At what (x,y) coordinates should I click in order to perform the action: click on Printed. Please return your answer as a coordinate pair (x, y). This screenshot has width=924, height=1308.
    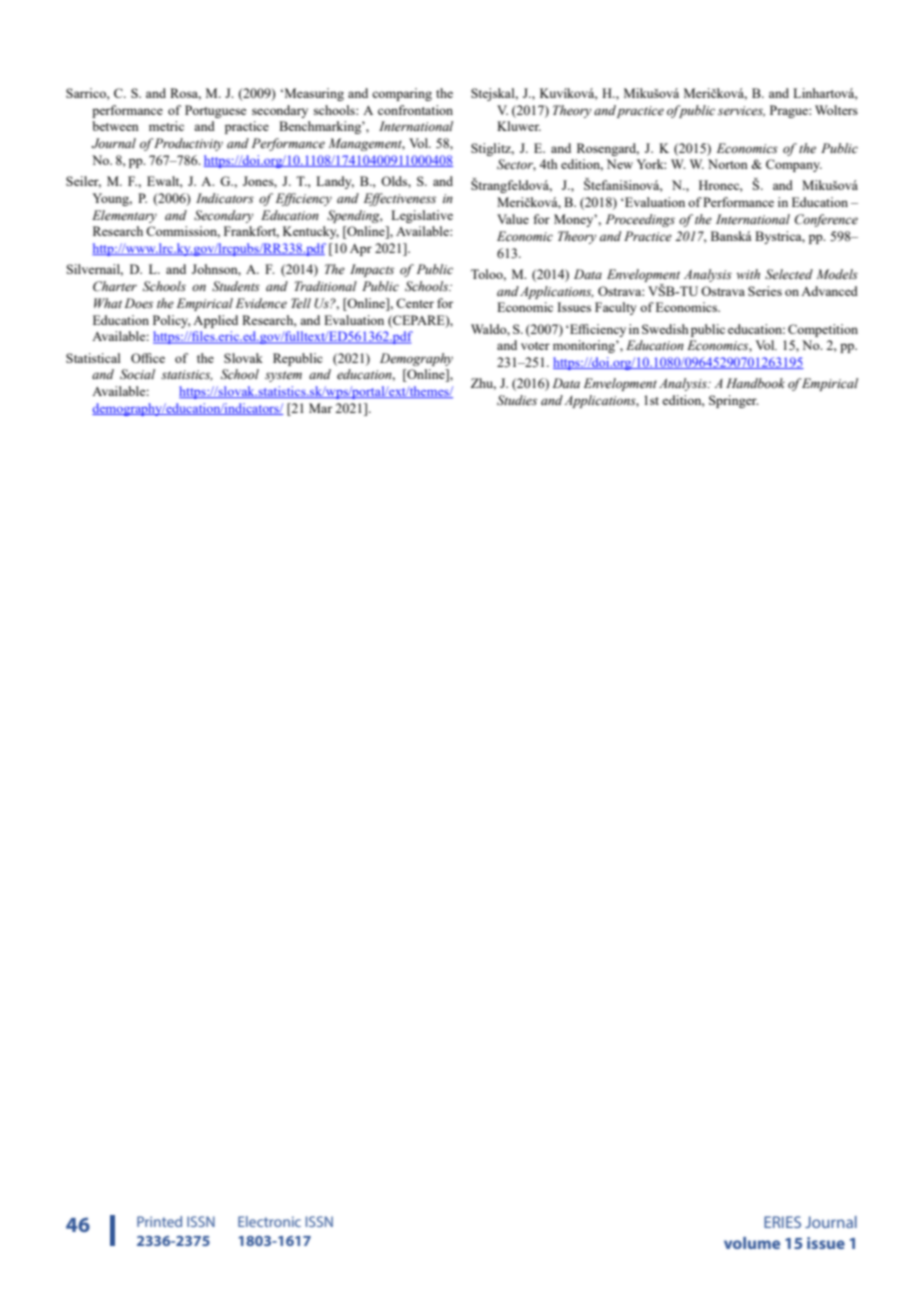
    Looking at the image, I should click on (159, 1221).
